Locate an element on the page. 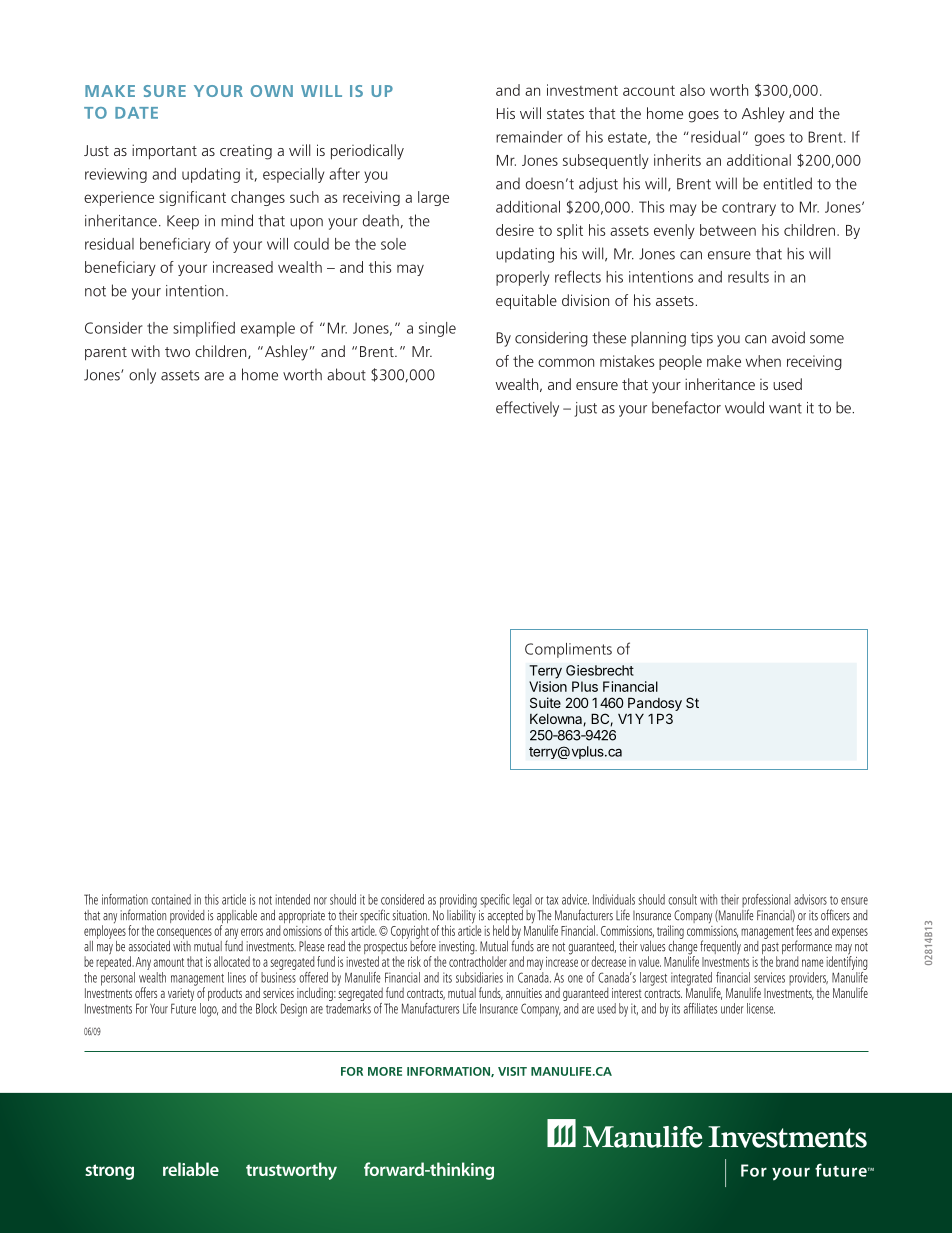 The width and height of the document is (952, 1233). professional is located at coordinates (766, 902).
